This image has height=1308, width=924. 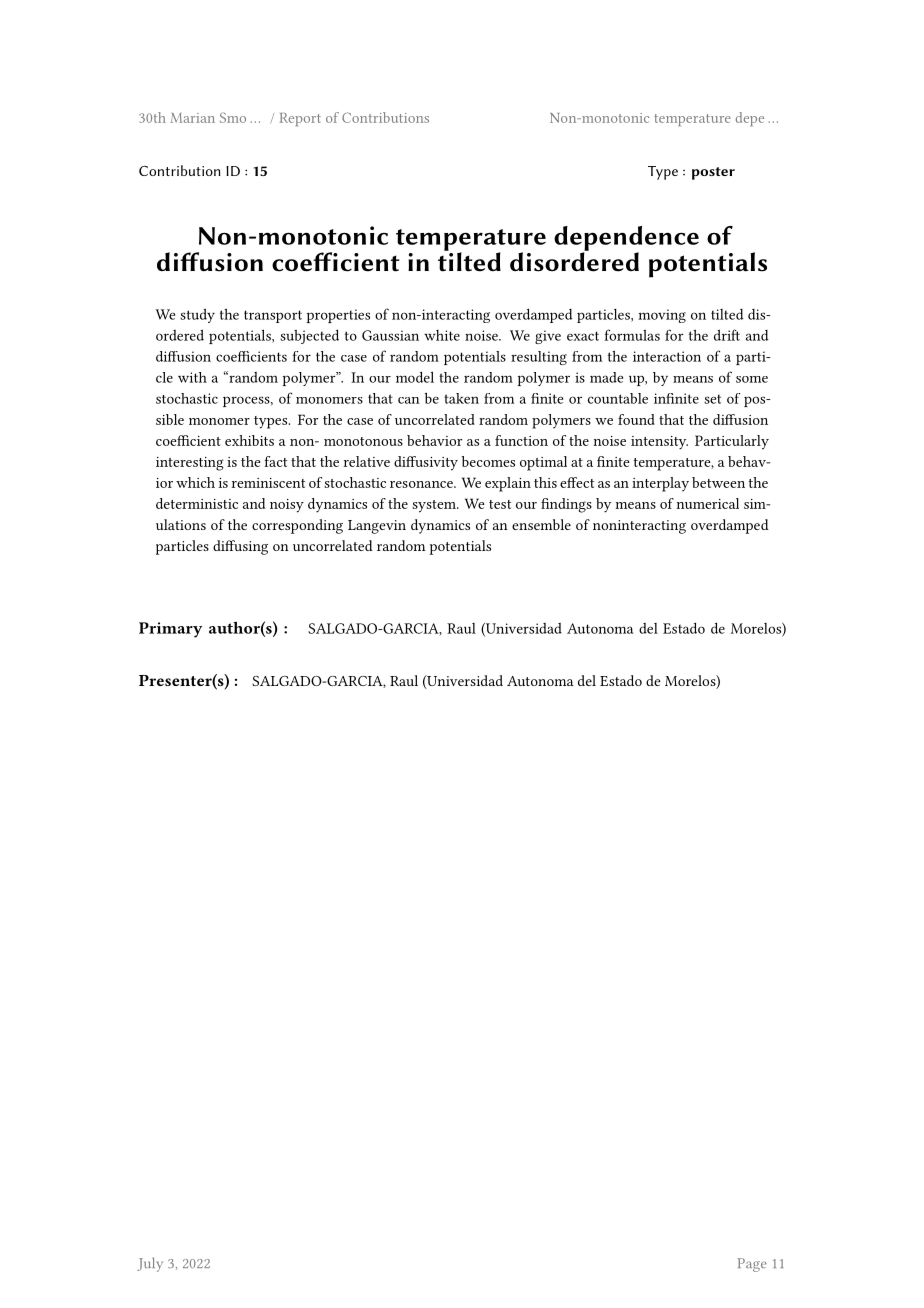 What do you see at coordinates (461, 398) in the image?
I see `taken` at bounding box center [461, 398].
